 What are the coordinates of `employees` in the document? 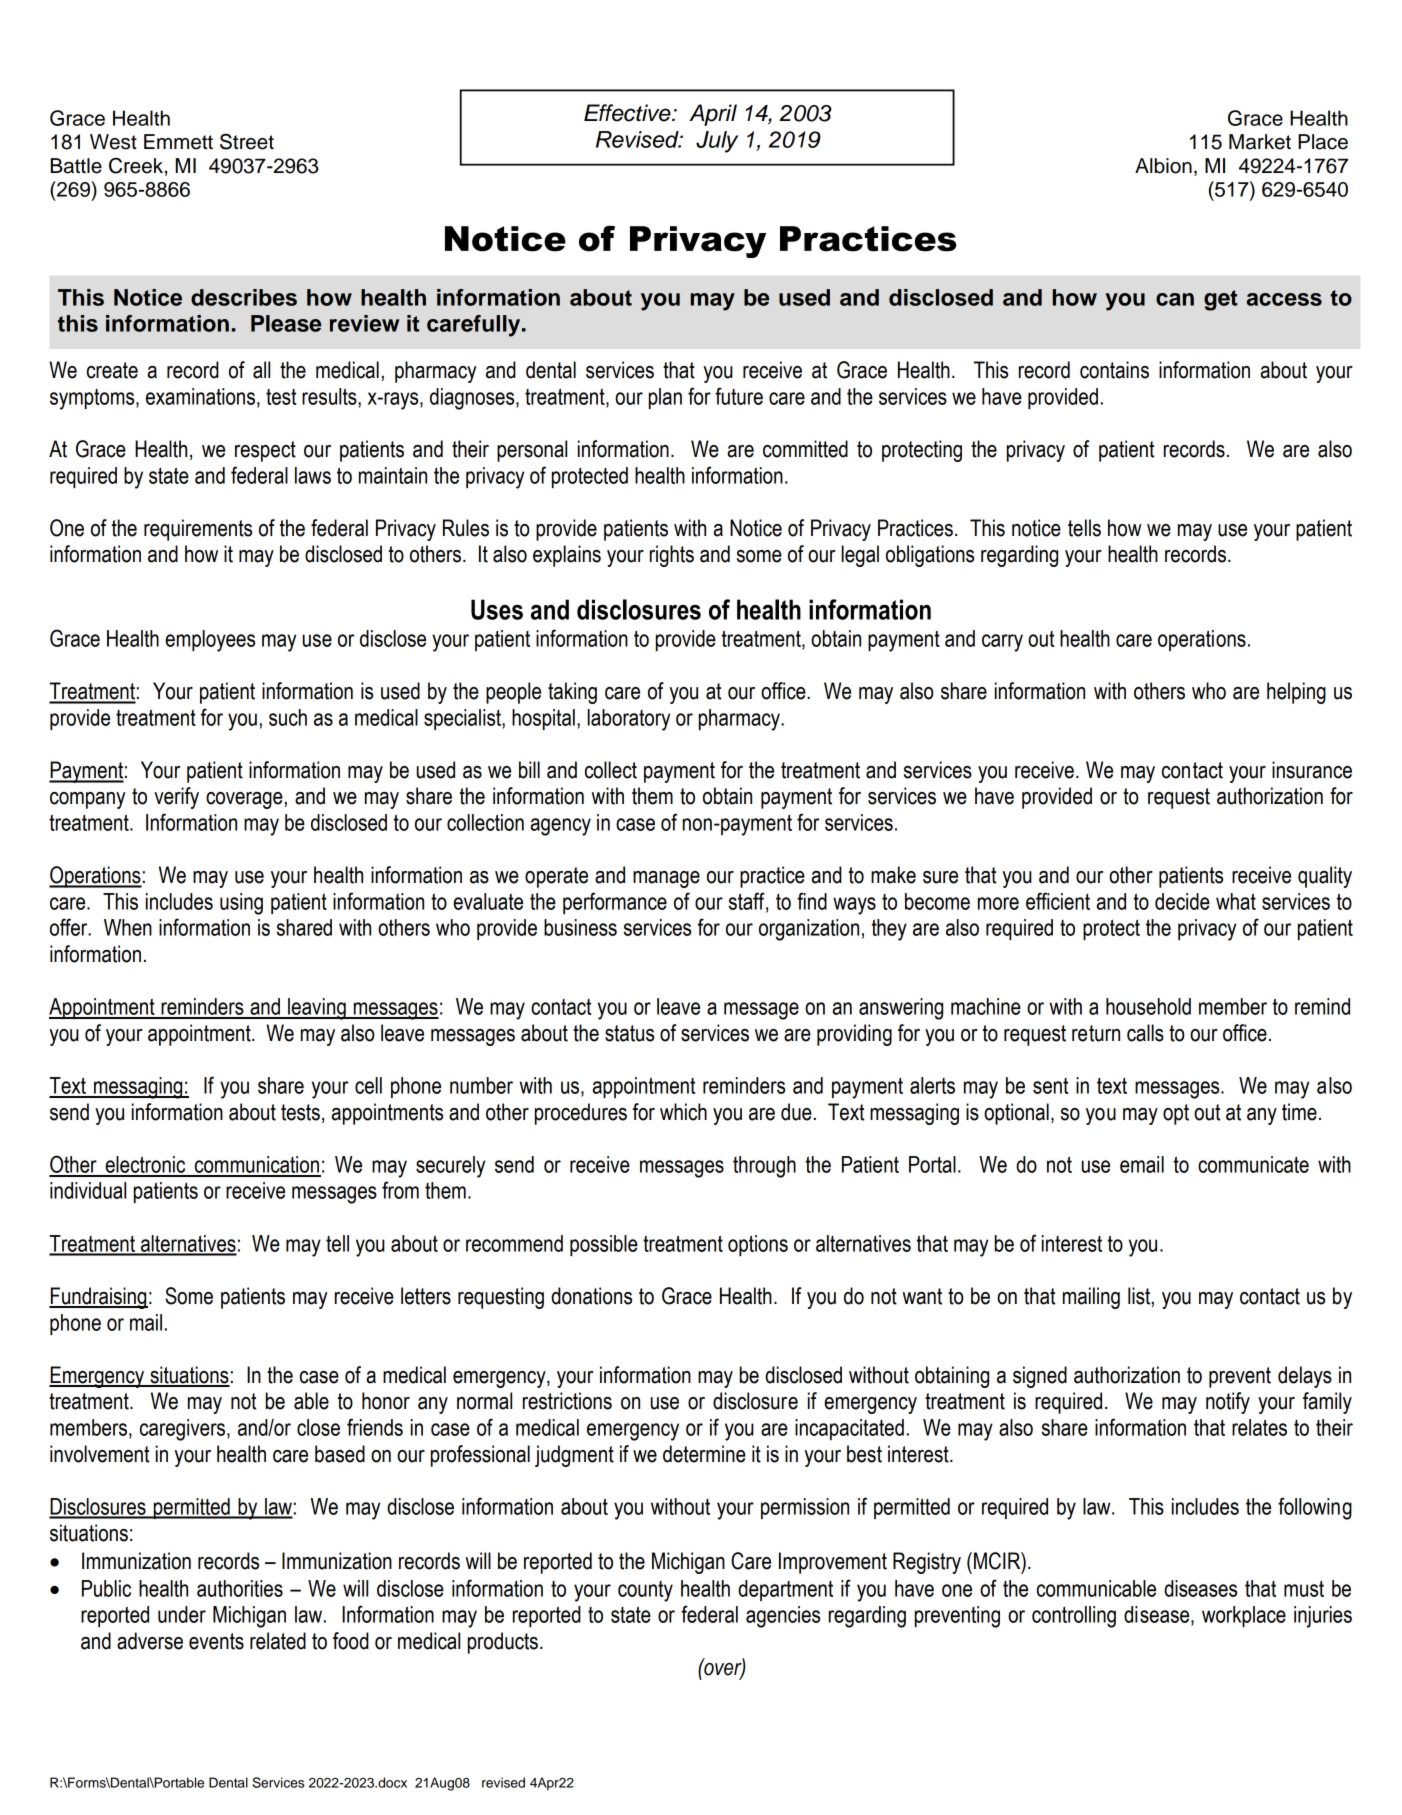 It's located at (210, 641).
